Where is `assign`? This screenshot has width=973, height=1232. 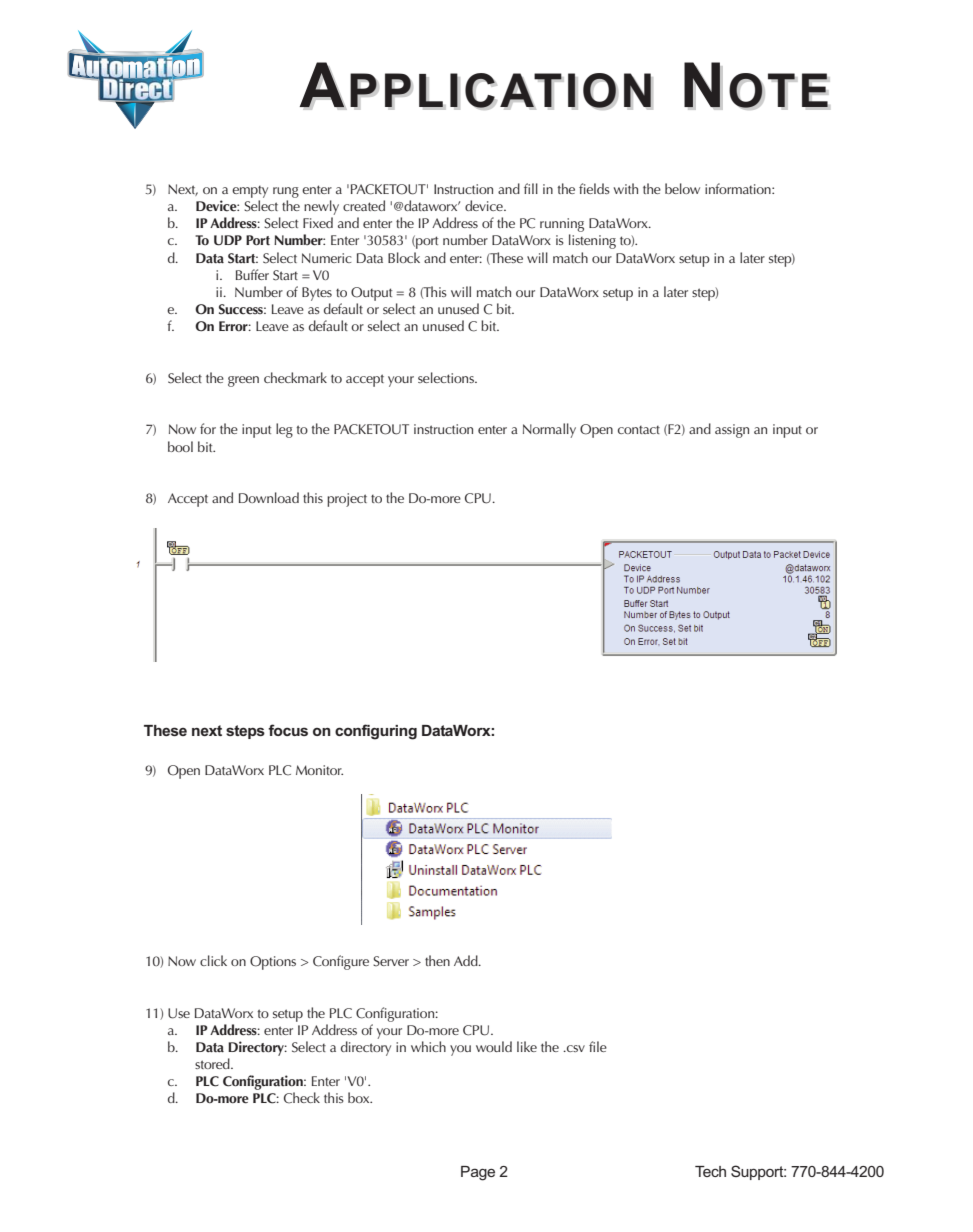
assign is located at coordinates (732, 431).
